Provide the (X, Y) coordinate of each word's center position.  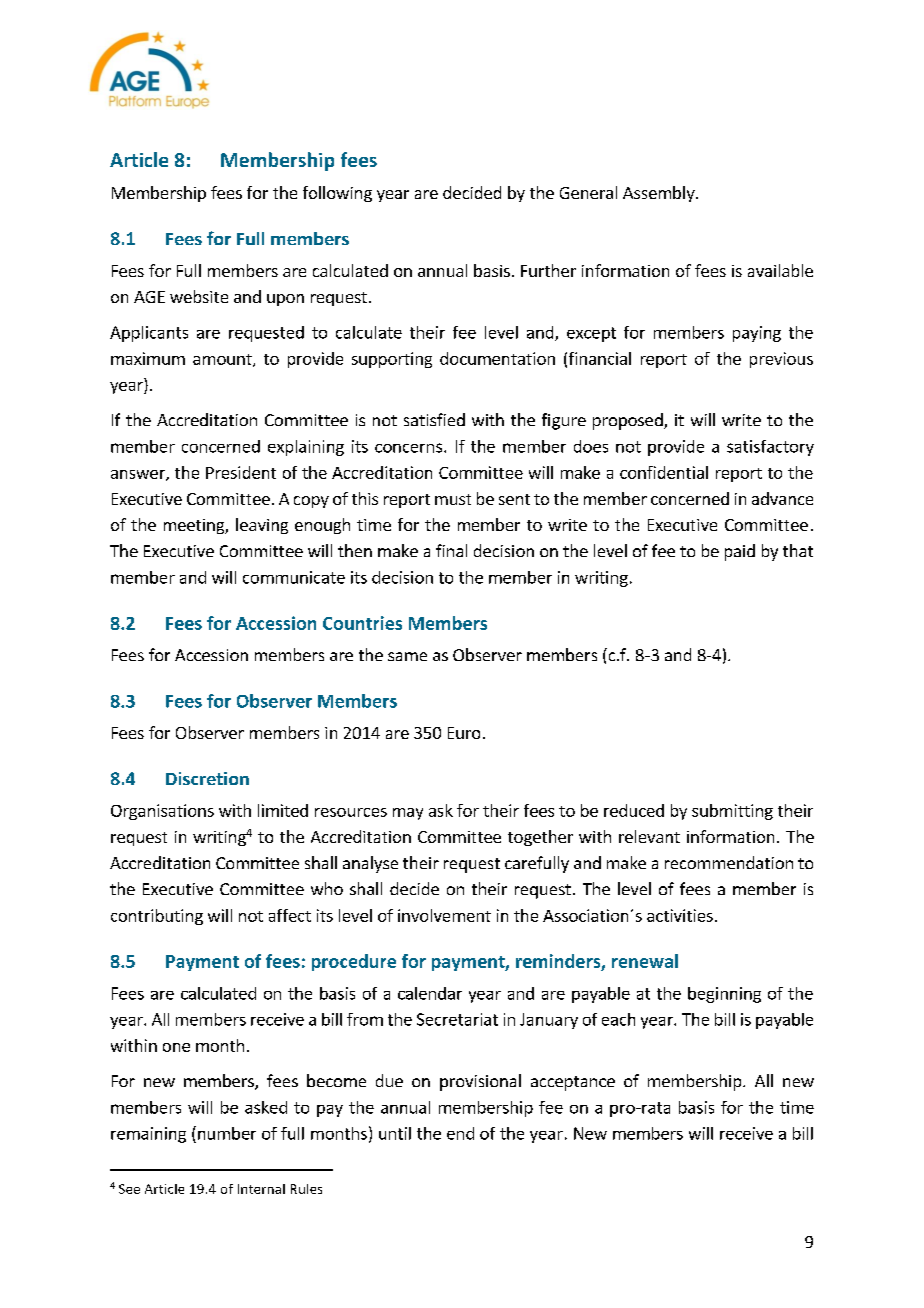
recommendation (729, 862)
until (395, 1133)
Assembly (660, 194)
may (408, 814)
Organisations (162, 812)
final (451, 550)
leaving (262, 526)
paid (740, 552)
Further (548, 270)
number (227, 1133)
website (199, 296)
